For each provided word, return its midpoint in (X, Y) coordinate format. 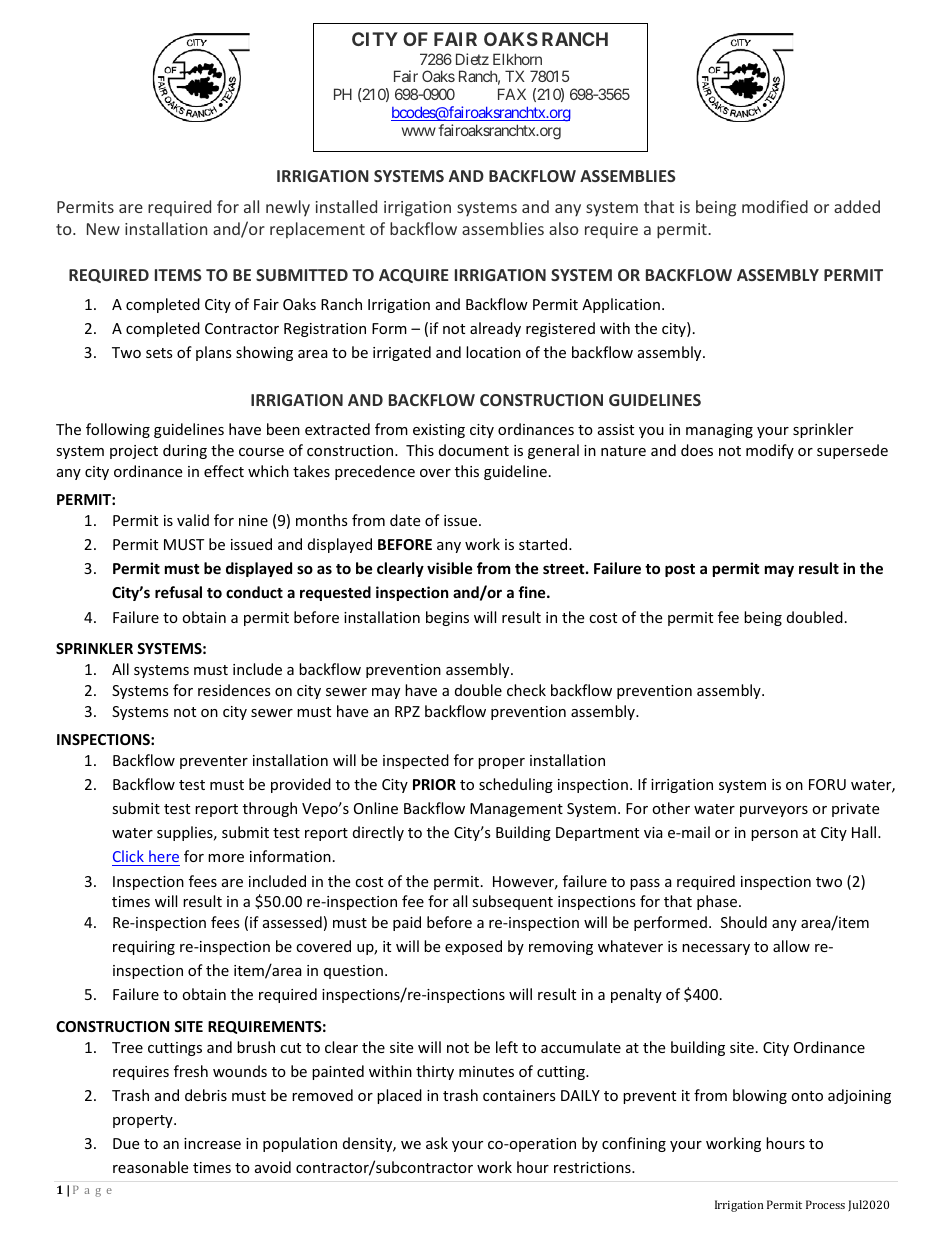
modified (775, 206)
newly (288, 208)
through (270, 809)
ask (437, 1143)
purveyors (774, 811)
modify (770, 451)
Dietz (472, 59)
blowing (760, 1096)
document (474, 450)
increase (212, 1143)
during (185, 451)
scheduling (516, 785)
